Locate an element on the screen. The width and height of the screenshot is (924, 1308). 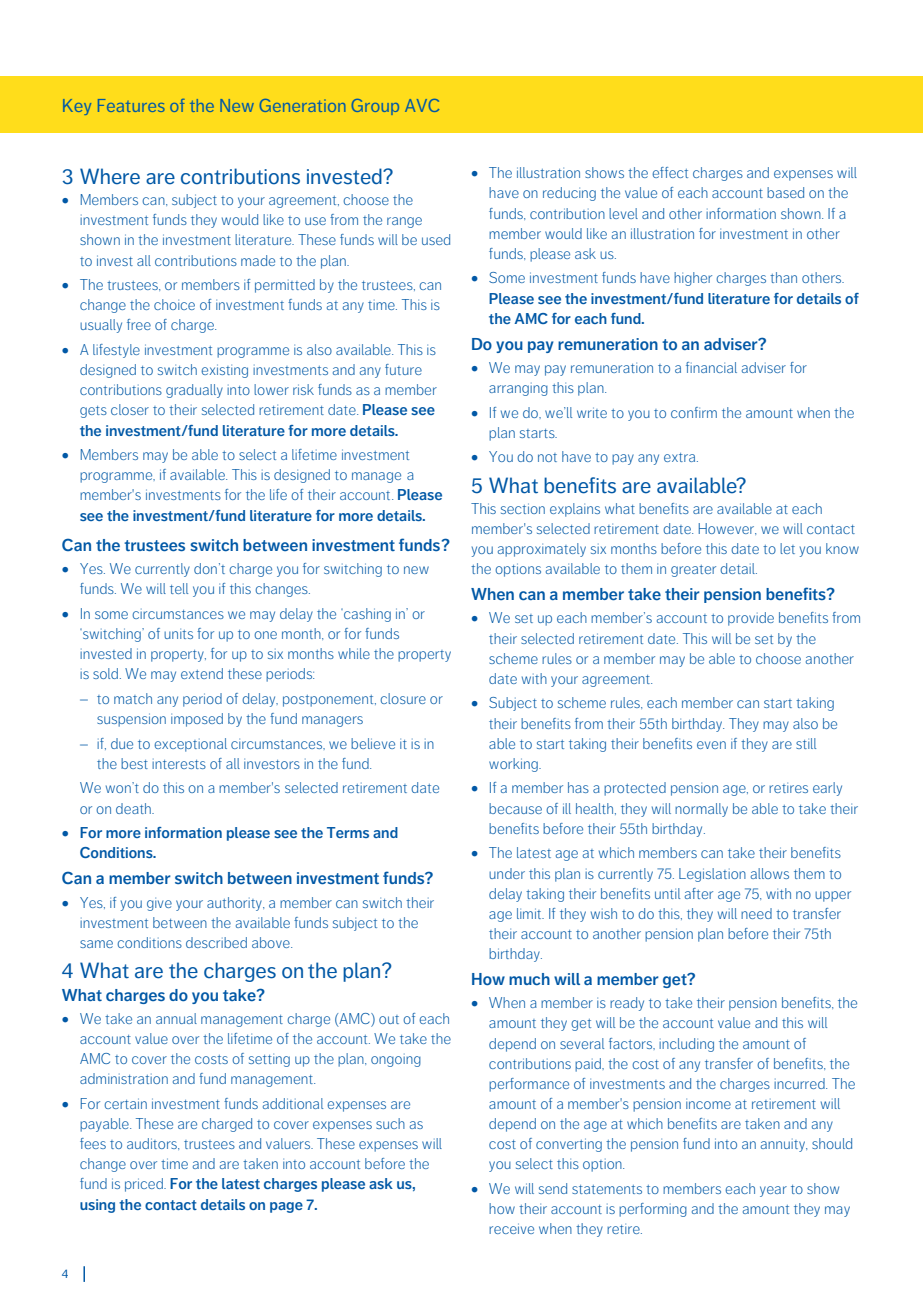
closer is located at coordinates (130, 409).
